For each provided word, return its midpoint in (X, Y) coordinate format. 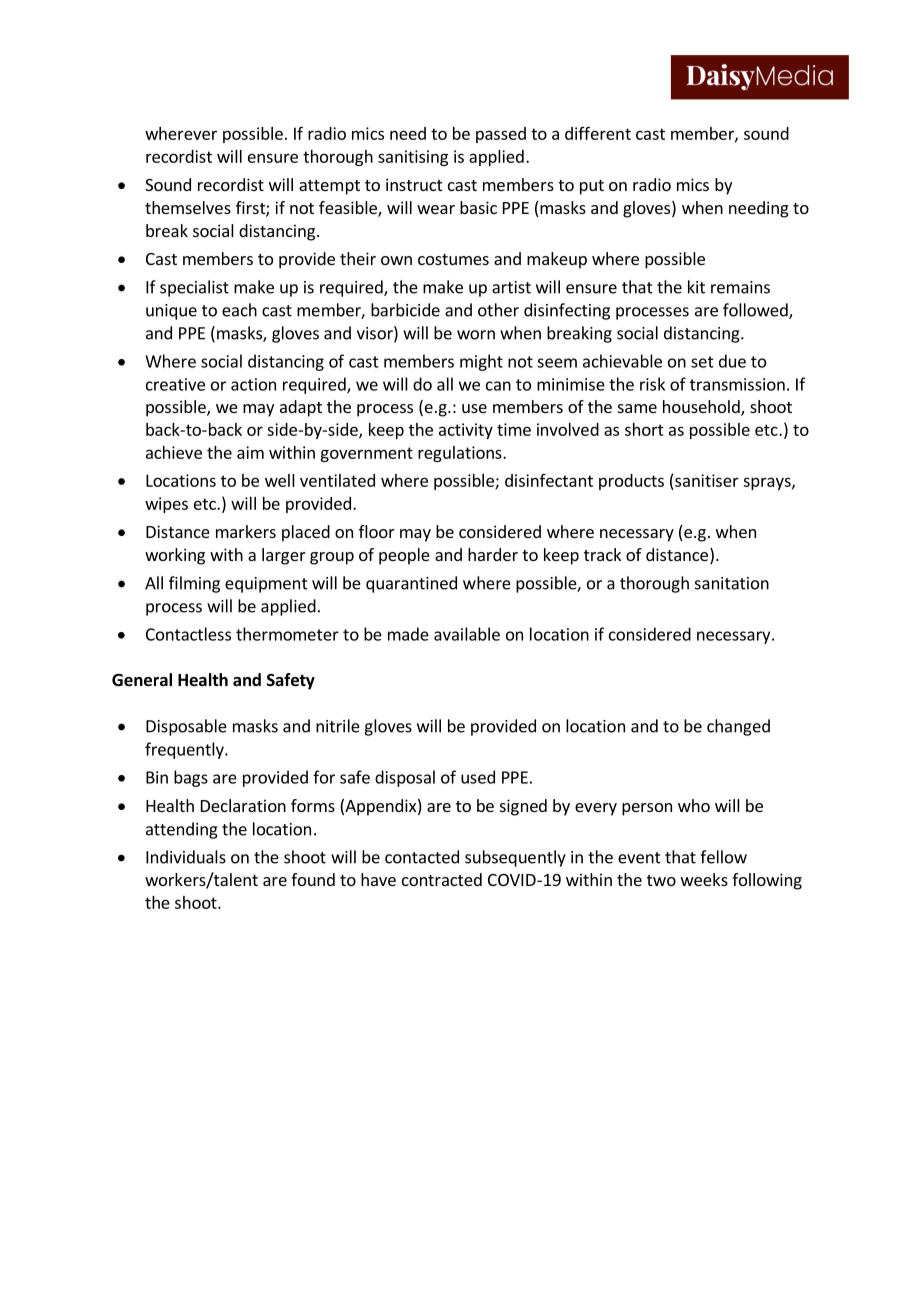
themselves (188, 207)
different (598, 133)
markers (246, 531)
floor (377, 531)
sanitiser (707, 480)
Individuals (186, 857)
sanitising (413, 158)
